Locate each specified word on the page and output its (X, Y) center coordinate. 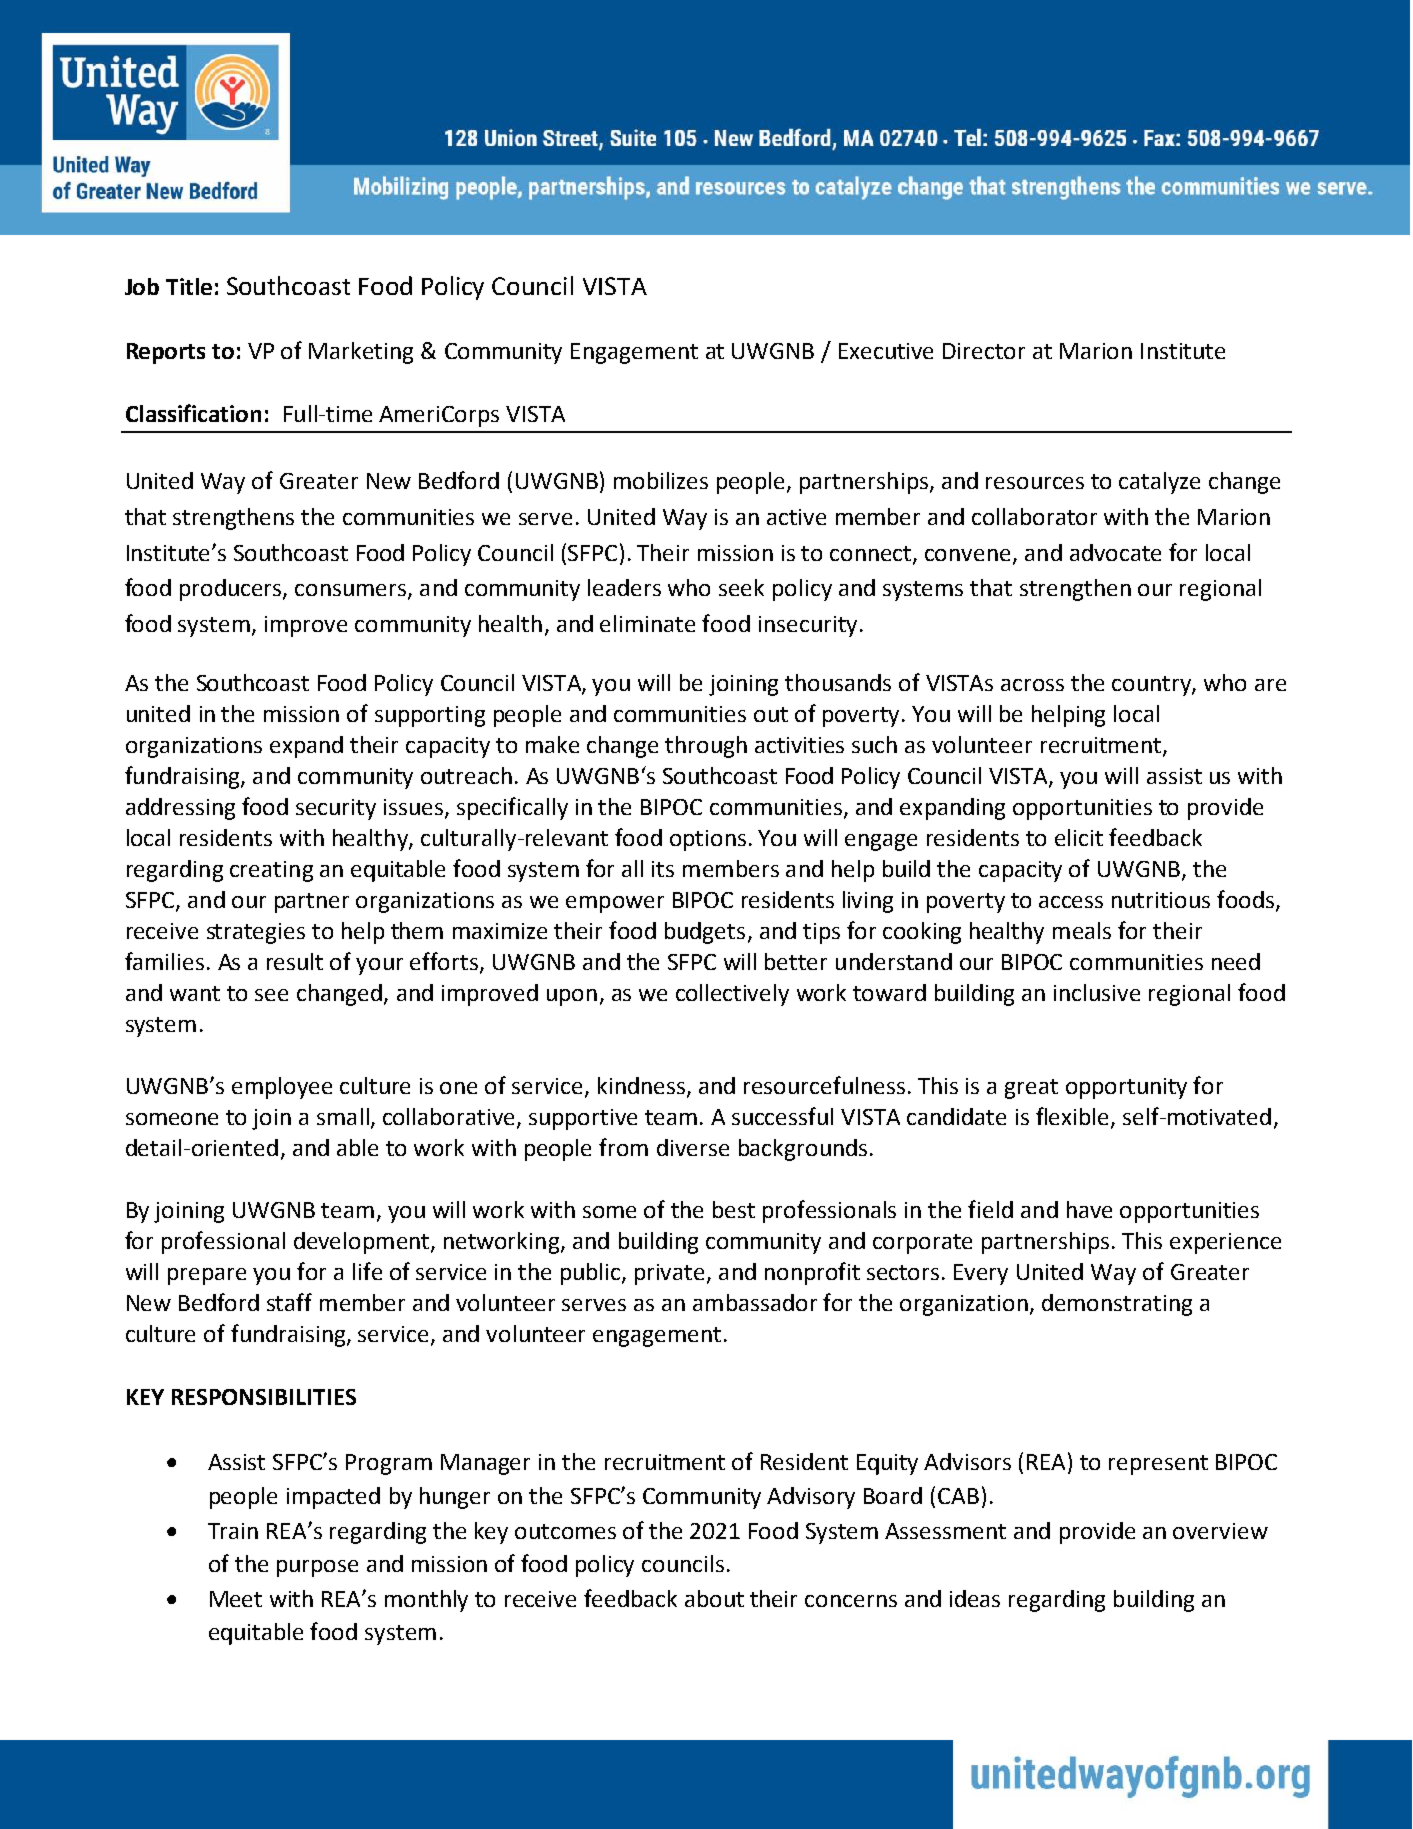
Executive (886, 351)
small (343, 1116)
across (1032, 685)
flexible (1074, 1117)
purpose (317, 1568)
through (706, 747)
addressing (180, 809)
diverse (693, 1147)
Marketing (361, 353)
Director (984, 351)
